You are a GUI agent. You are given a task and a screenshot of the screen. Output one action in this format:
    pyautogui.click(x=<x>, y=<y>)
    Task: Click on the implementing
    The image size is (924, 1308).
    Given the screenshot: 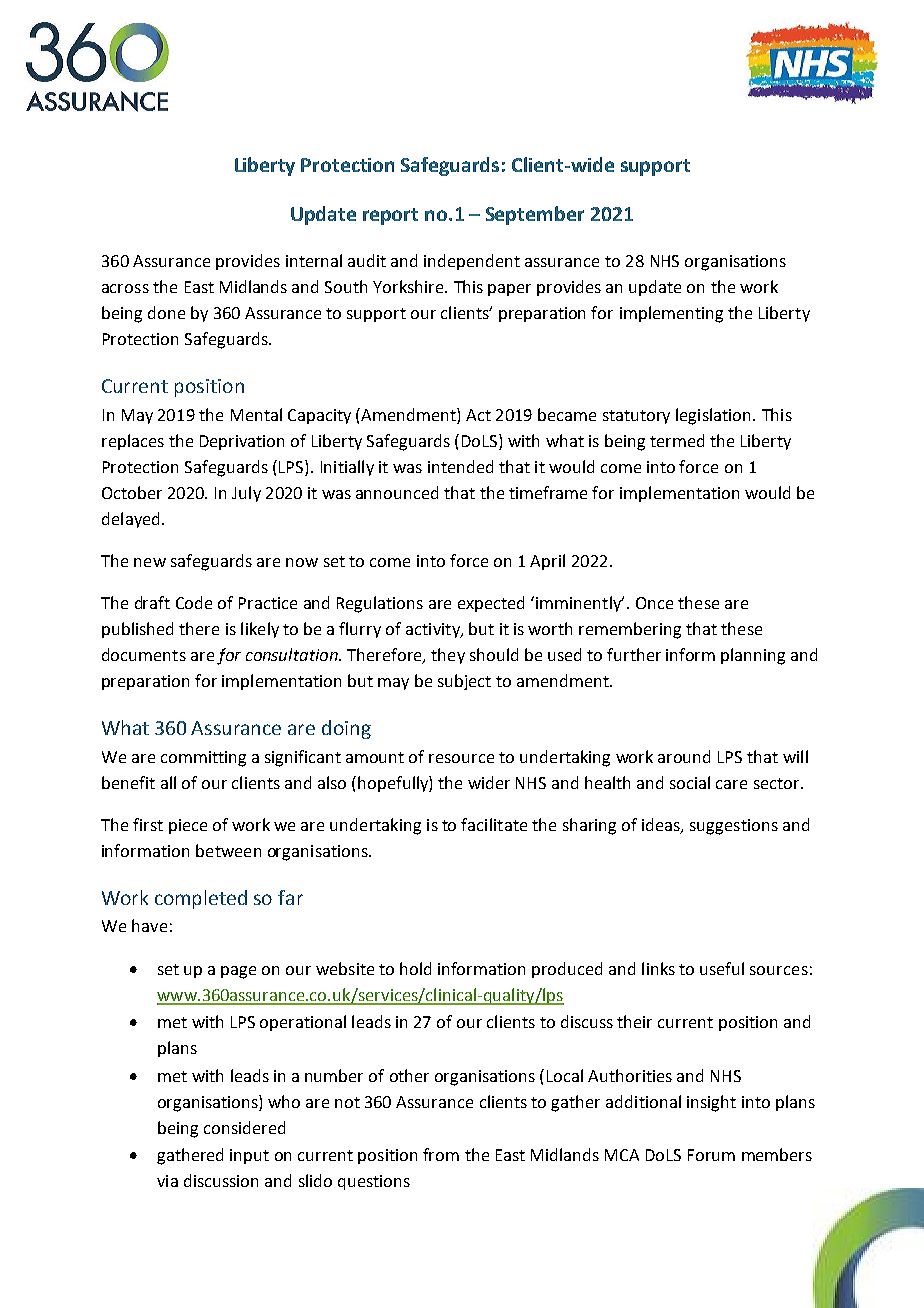 What is the action you would take?
    pyautogui.click(x=671, y=314)
